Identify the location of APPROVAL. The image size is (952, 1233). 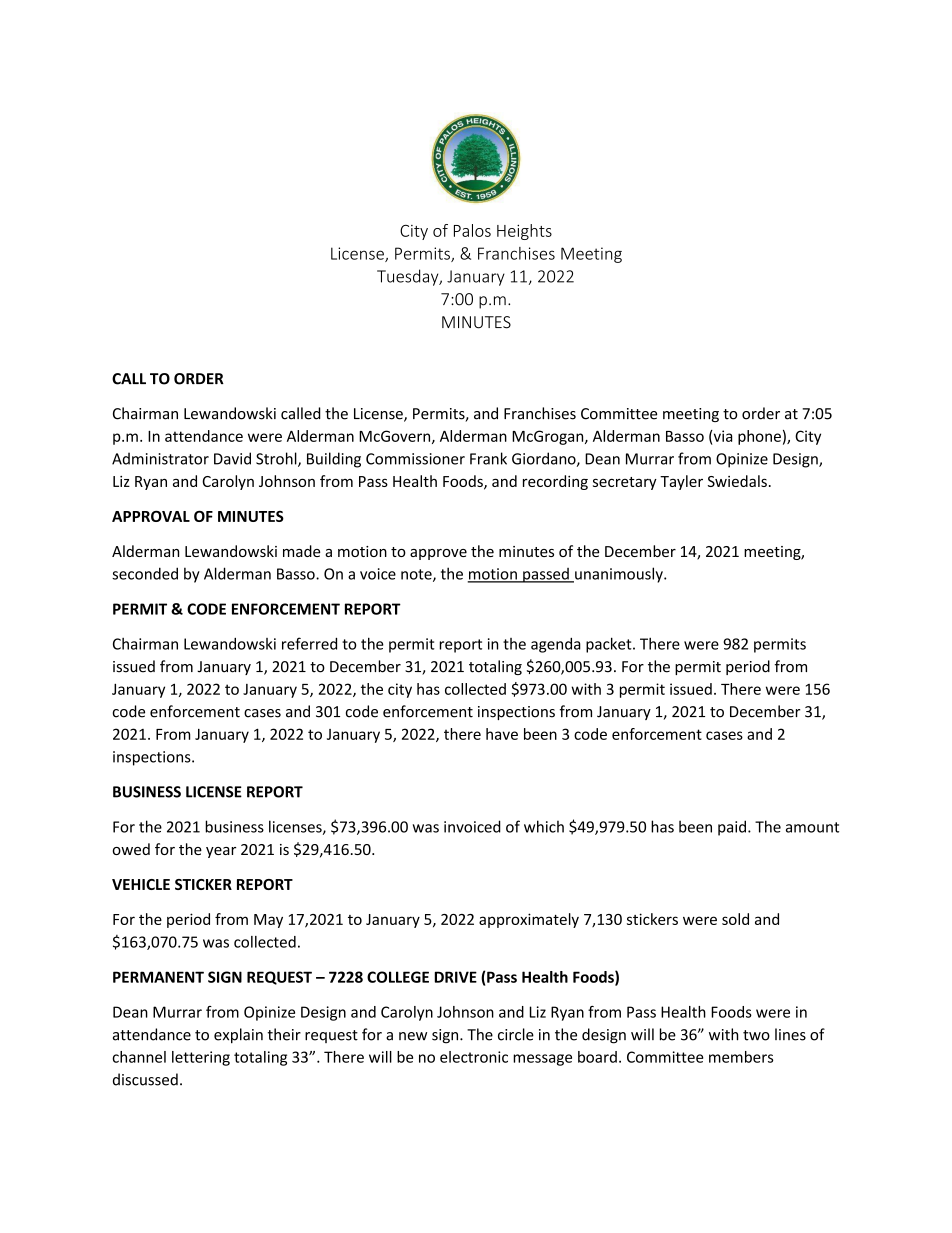
(151, 516).
